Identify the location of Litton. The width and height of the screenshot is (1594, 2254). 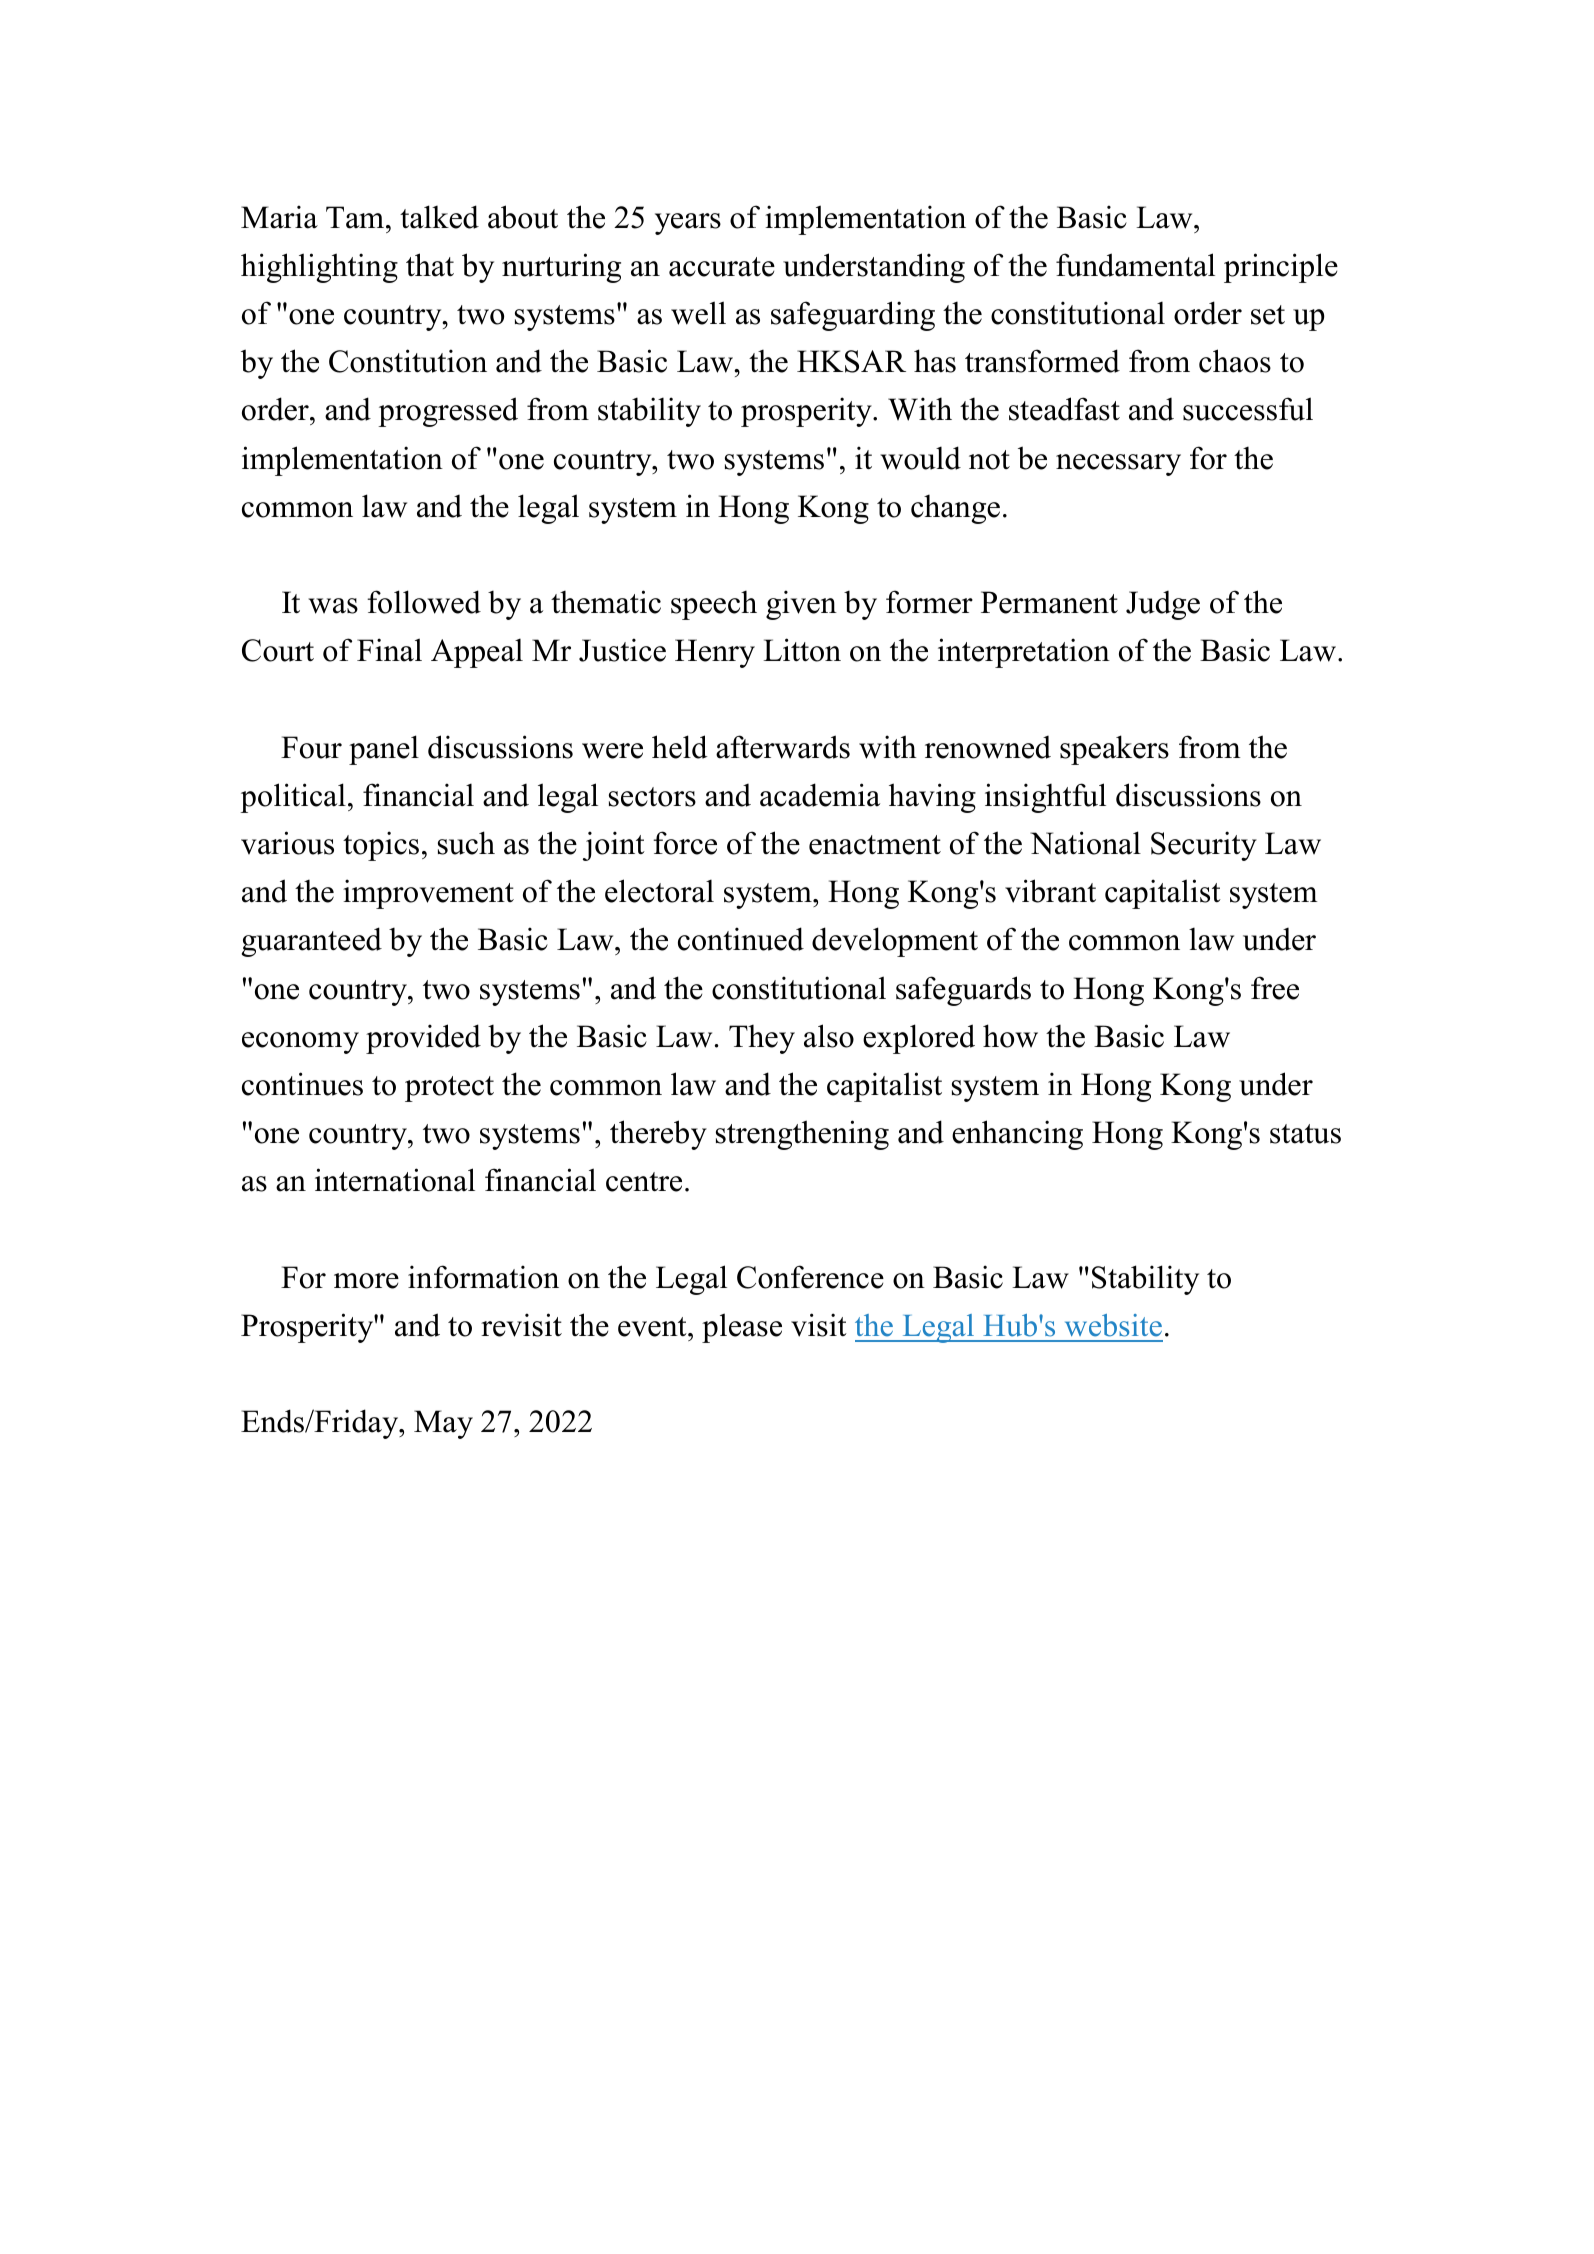
(802, 650).
